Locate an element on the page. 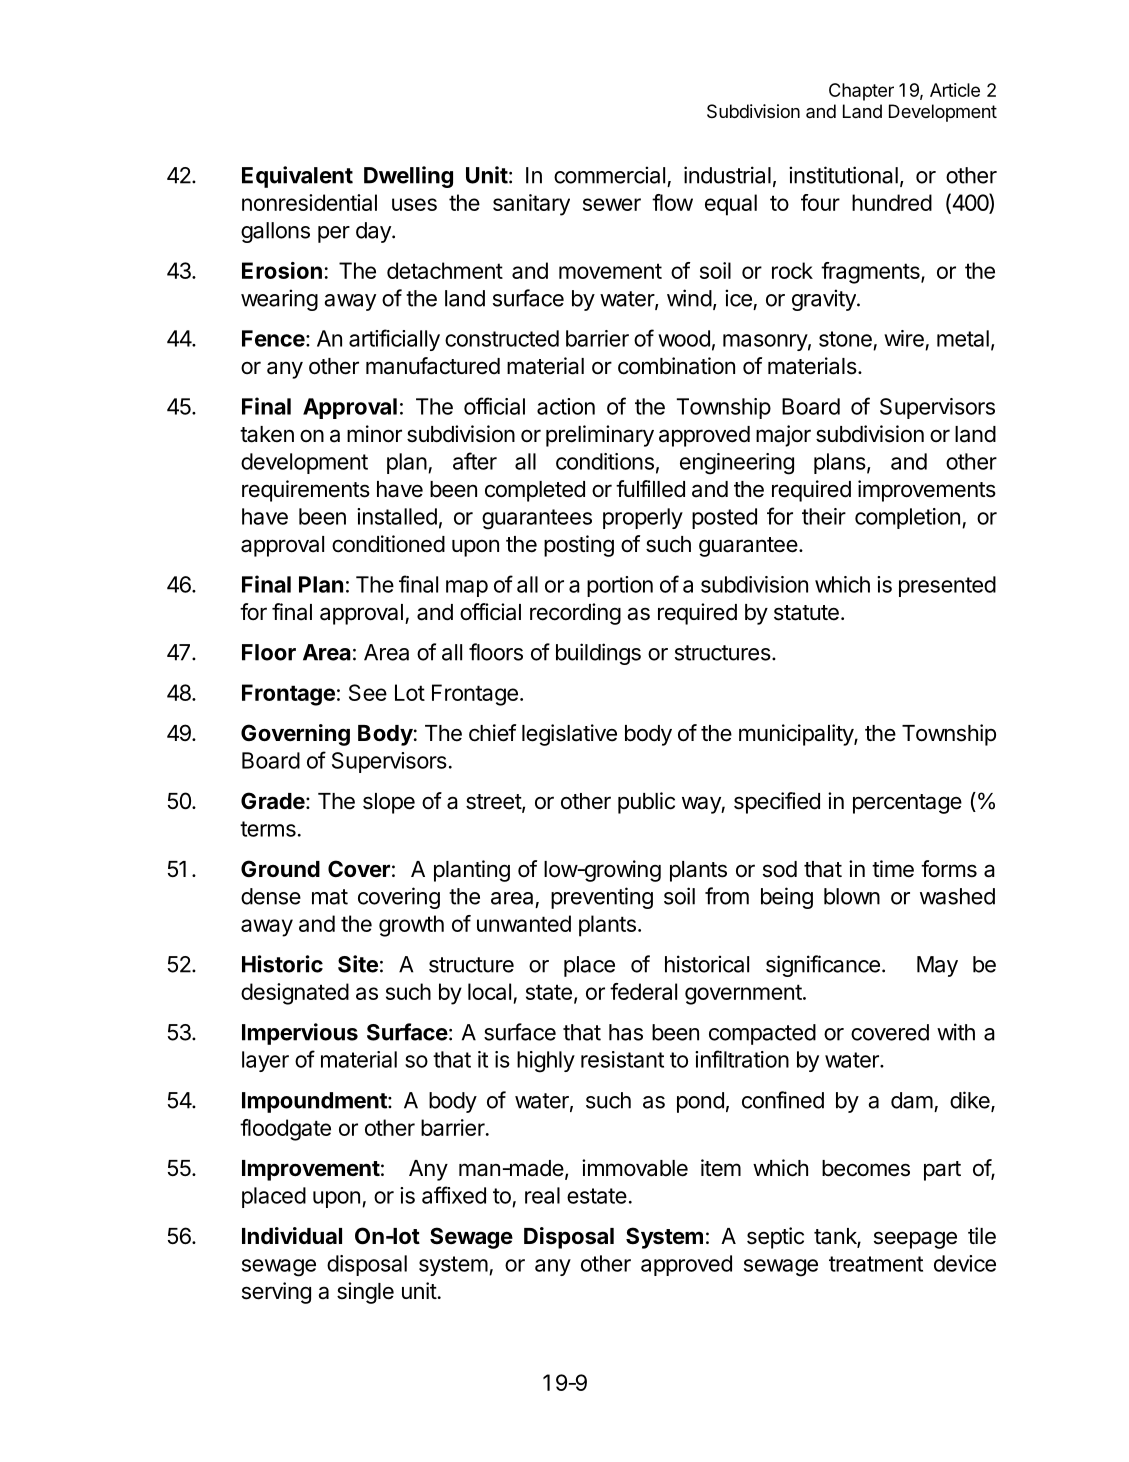 This page has height=1462, width=1129. commercial is located at coordinates (609, 175).
